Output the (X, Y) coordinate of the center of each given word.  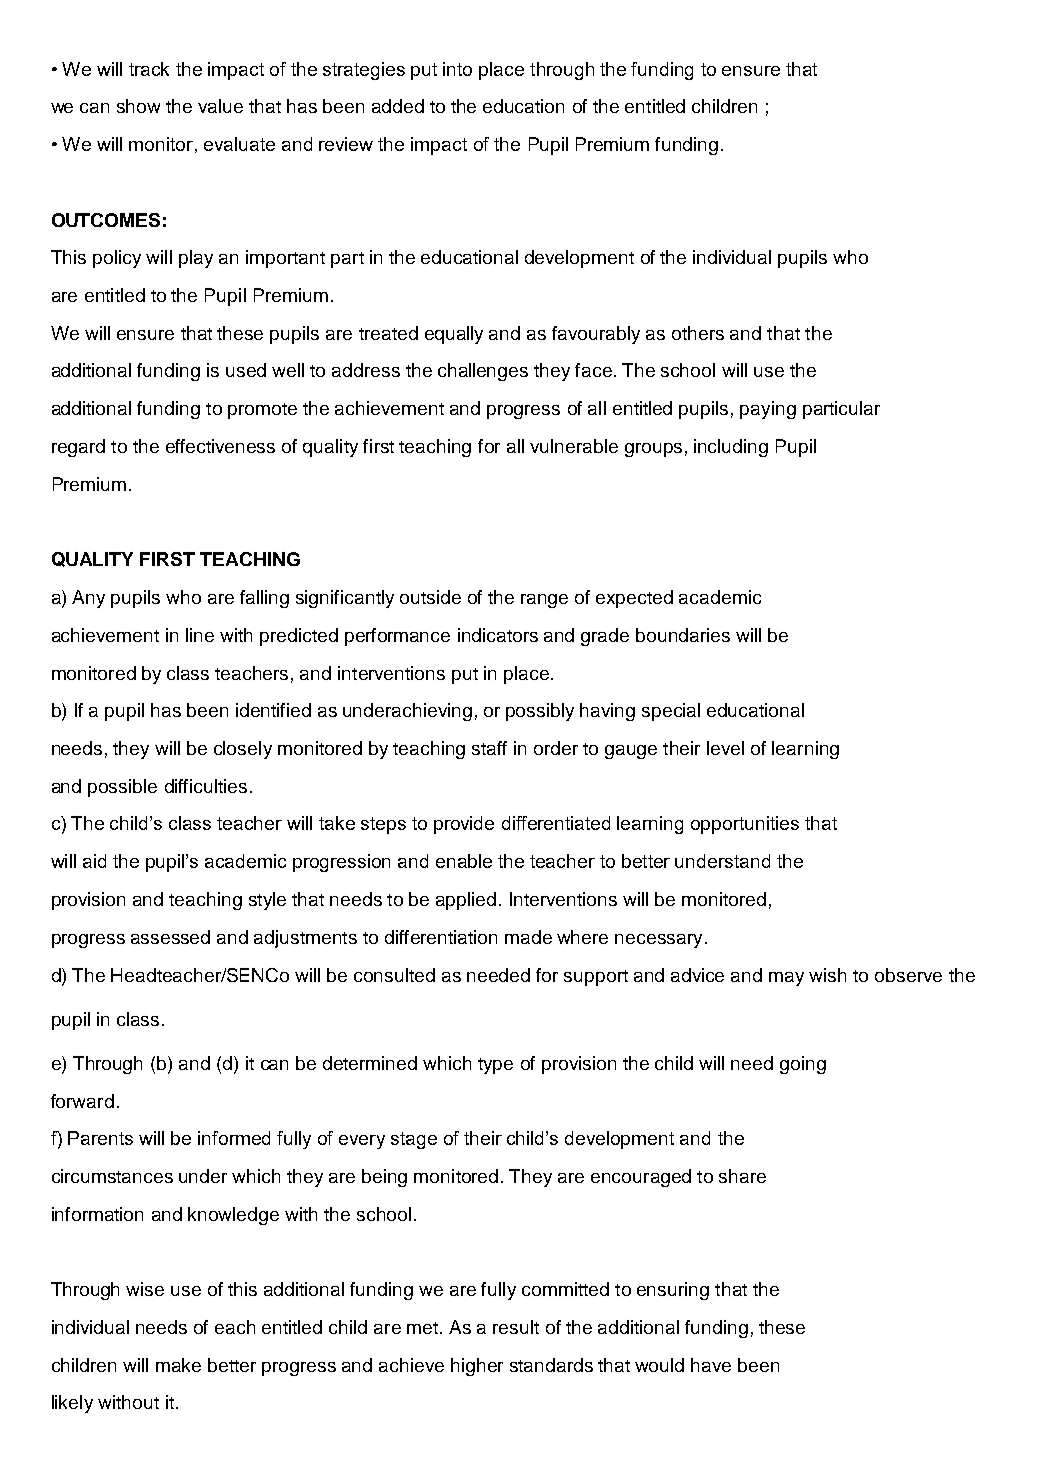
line (200, 635)
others (698, 333)
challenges (483, 372)
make (178, 1365)
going (803, 1065)
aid (94, 861)
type (495, 1066)
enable (464, 861)
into (457, 69)
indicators (498, 635)
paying (768, 410)
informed (234, 1138)
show (138, 106)
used (246, 370)
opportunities (745, 825)
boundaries (683, 635)
